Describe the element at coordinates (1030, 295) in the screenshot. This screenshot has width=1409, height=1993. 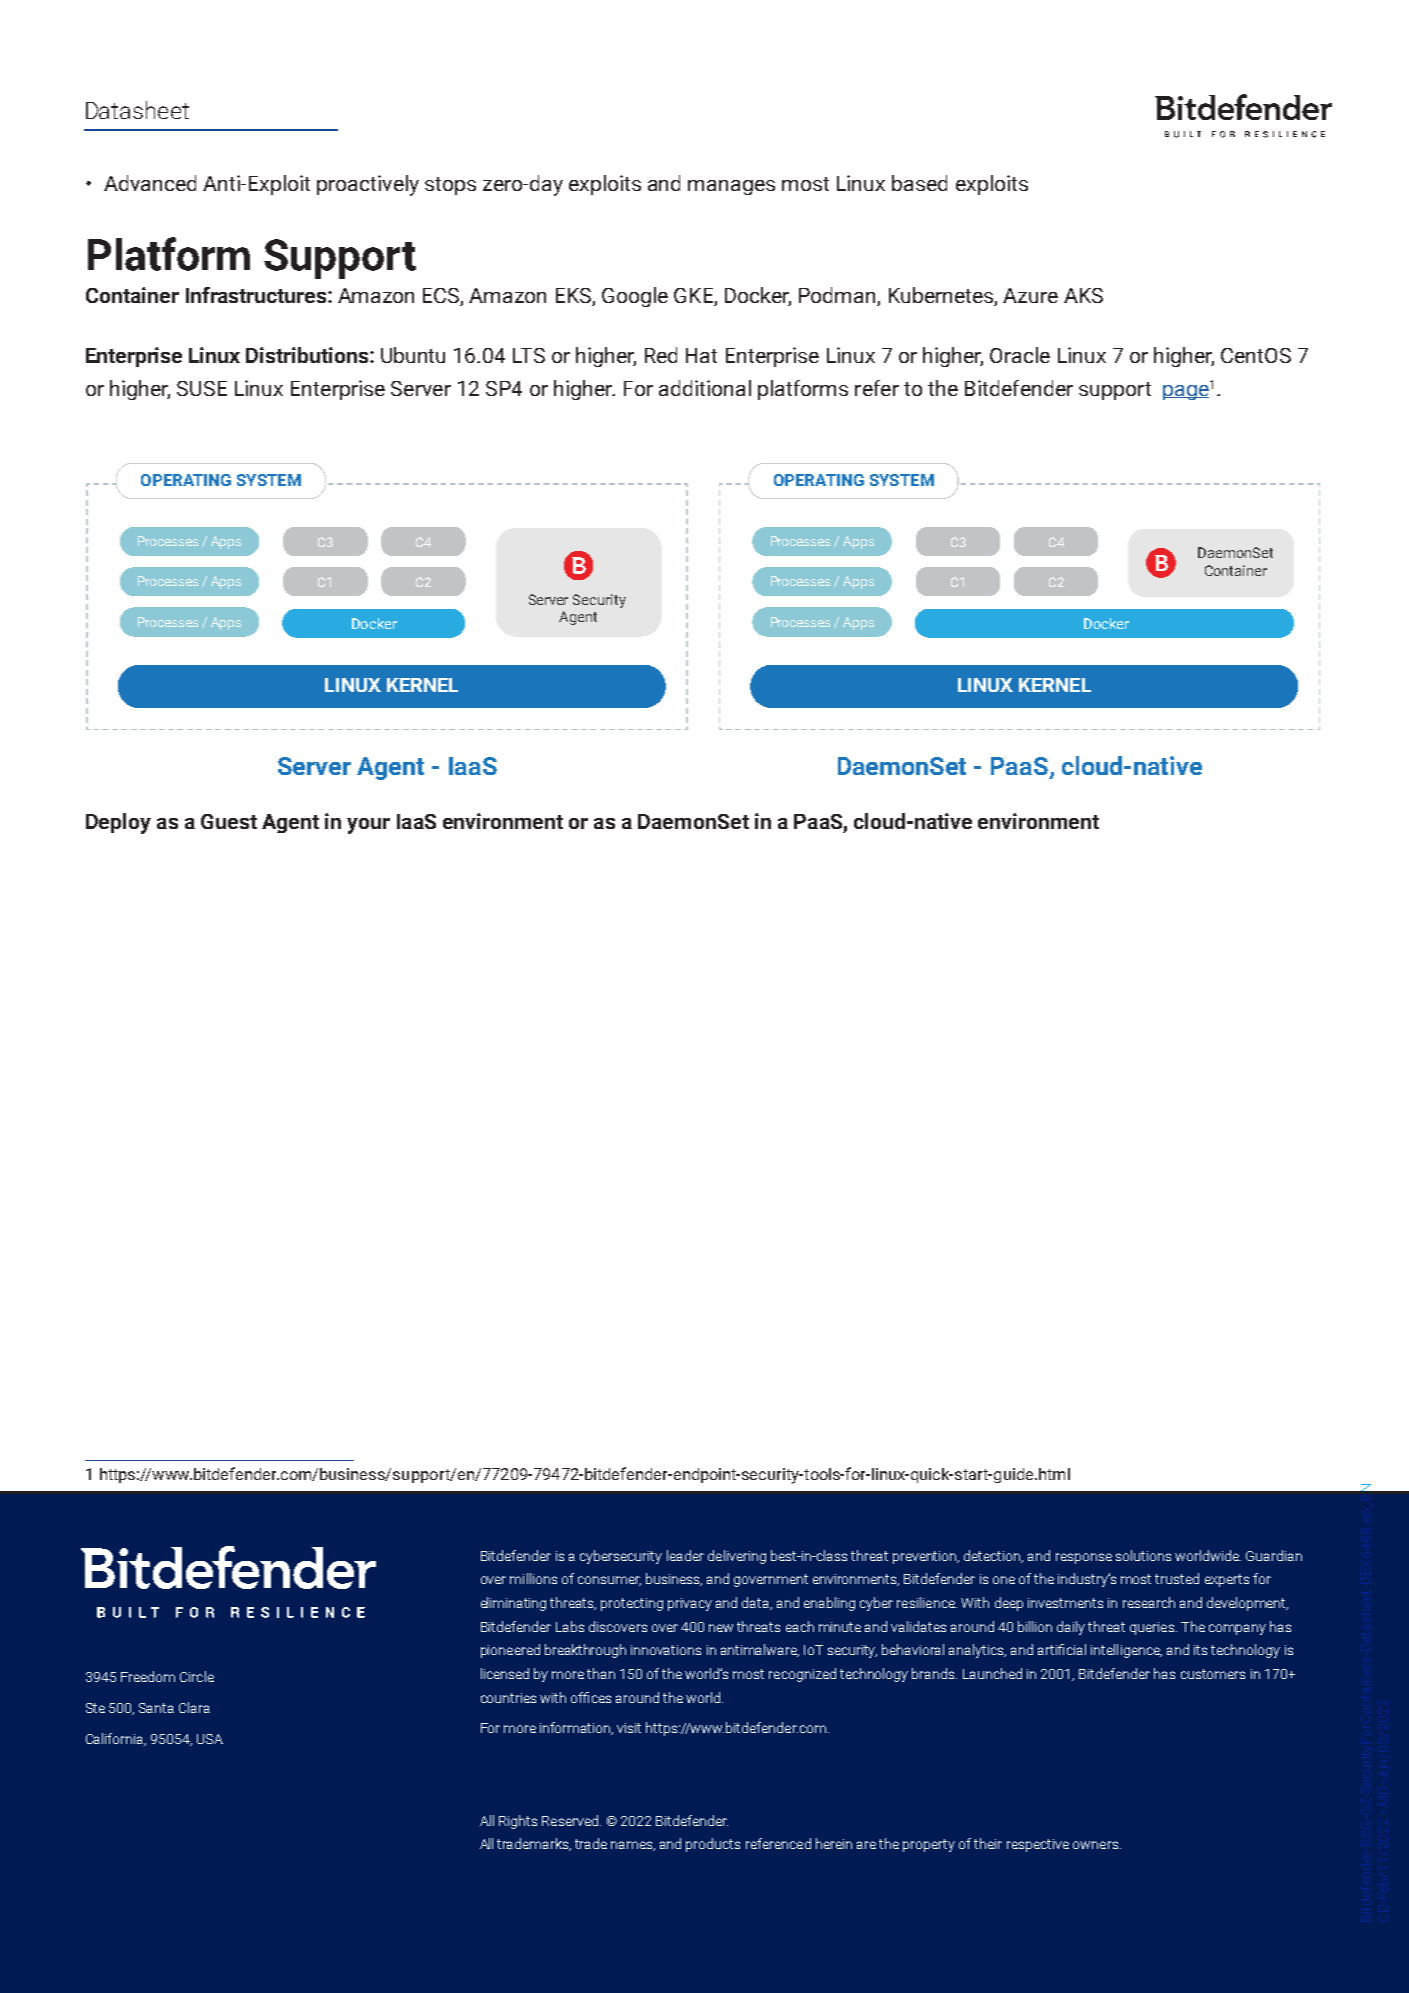
I see `Azure` at that location.
